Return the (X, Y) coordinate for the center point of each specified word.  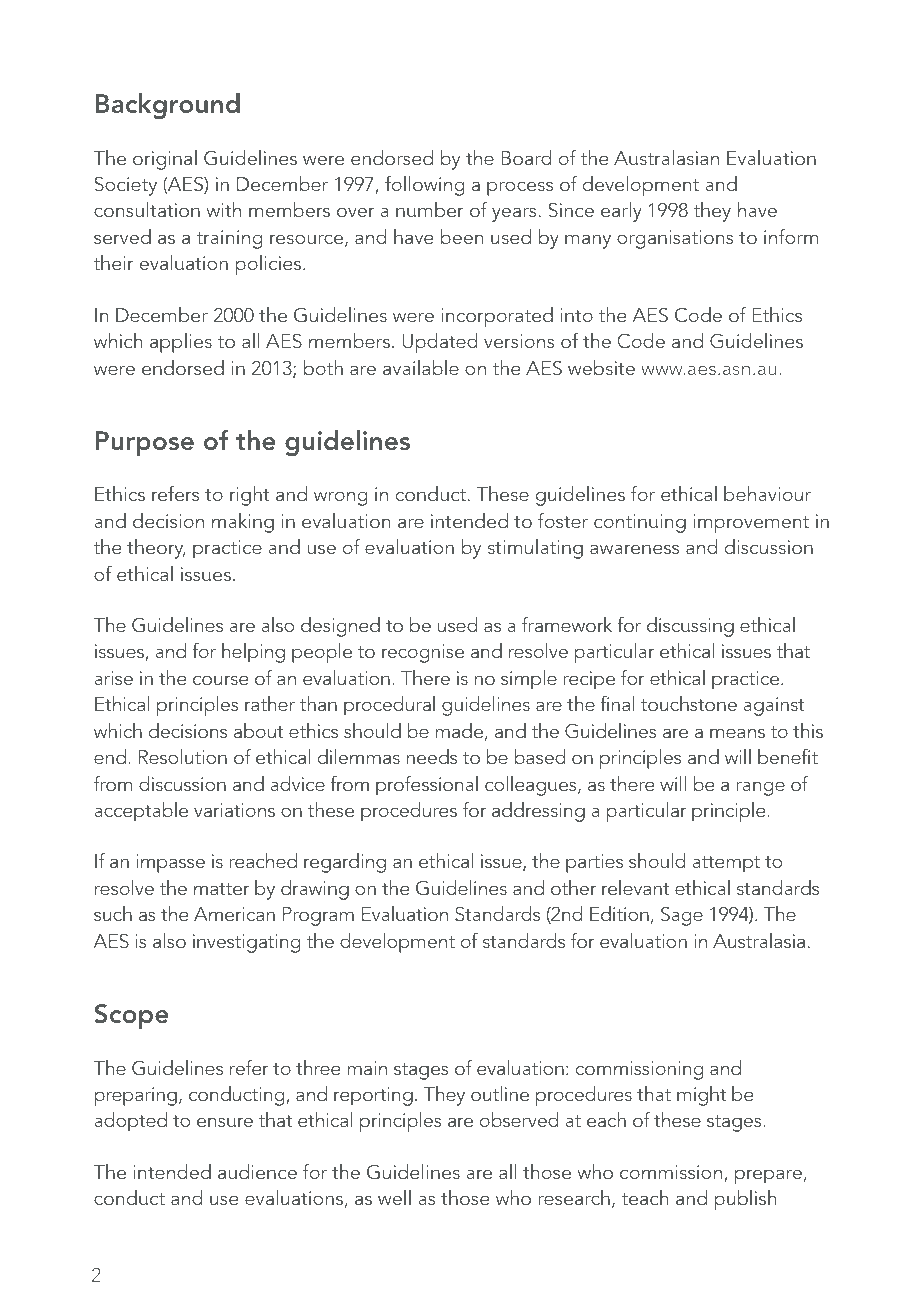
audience (257, 1171)
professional (427, 786)
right (250, 496)
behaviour (767, 493)
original (165, 160)
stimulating (535, 549)
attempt (726, 864)
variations (234, 810)
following (425, 186)
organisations (675, 239)
